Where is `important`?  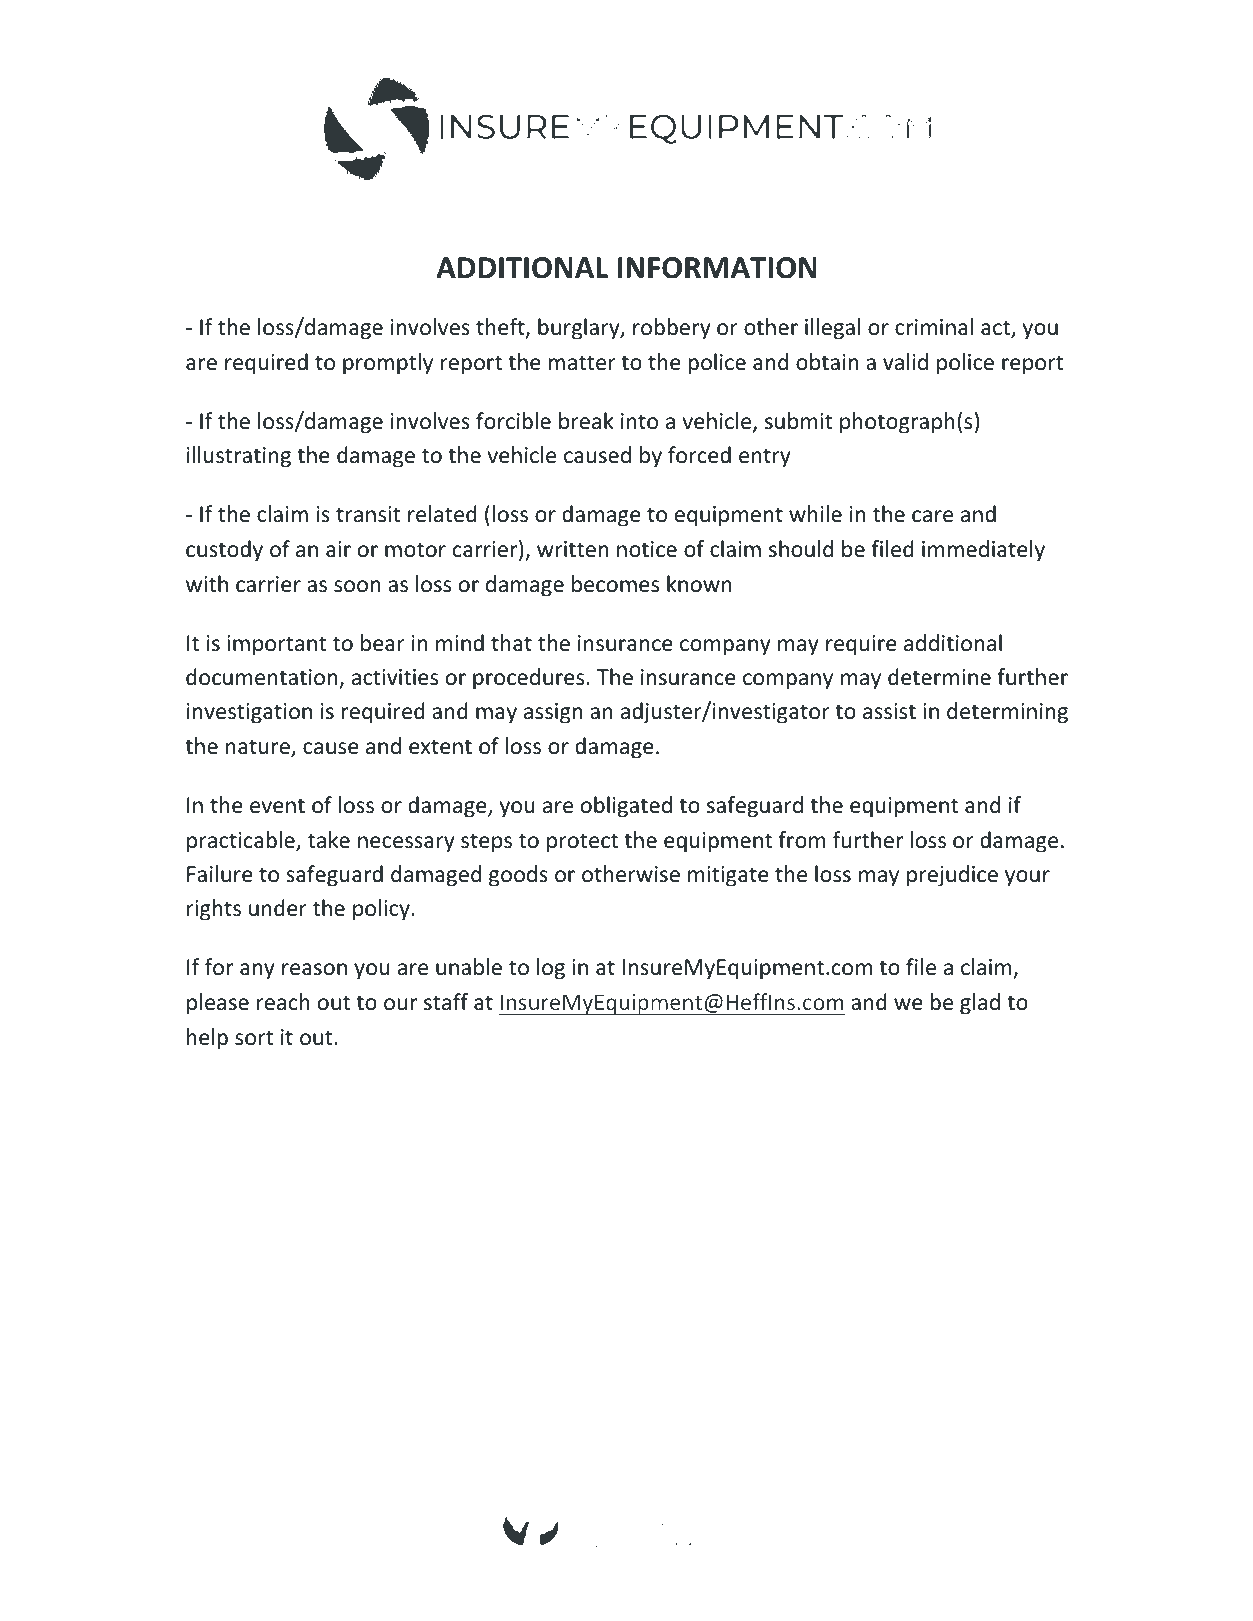 important is located at coordinates (276, 645).
